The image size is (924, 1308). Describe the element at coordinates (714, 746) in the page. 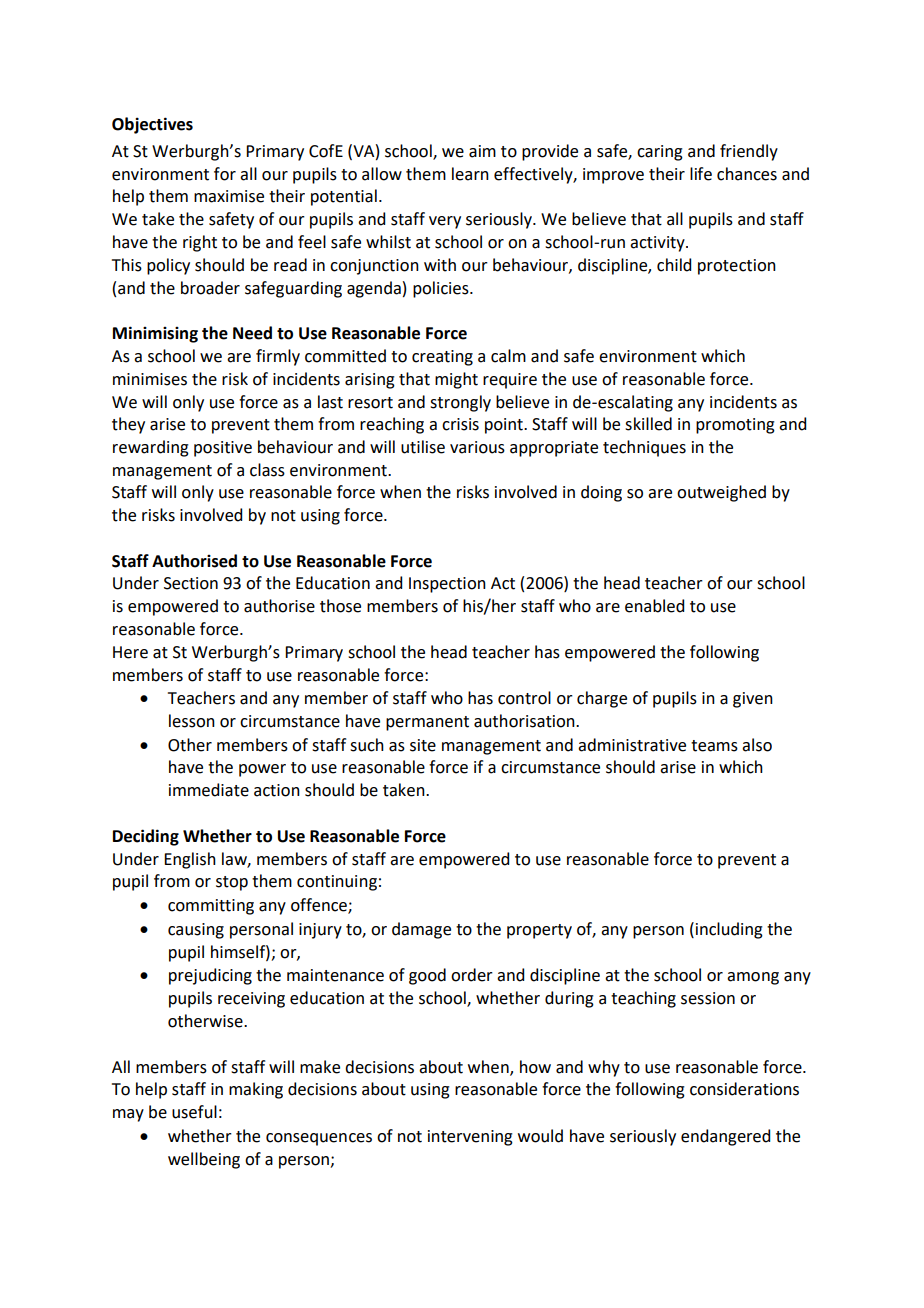

I see `teams` at that location.
